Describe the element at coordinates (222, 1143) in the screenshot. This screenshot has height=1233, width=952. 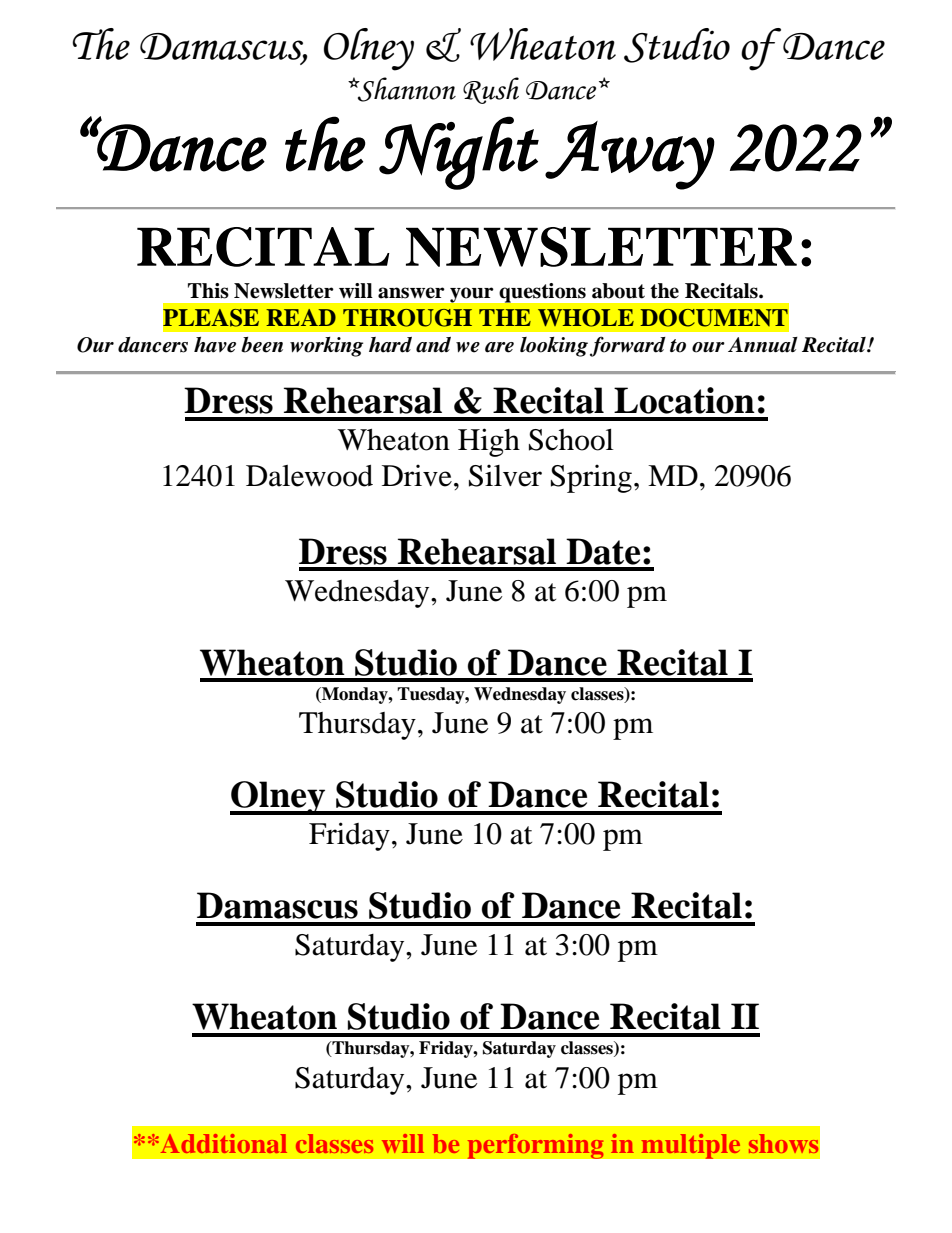
I see `Additional` at that location.
